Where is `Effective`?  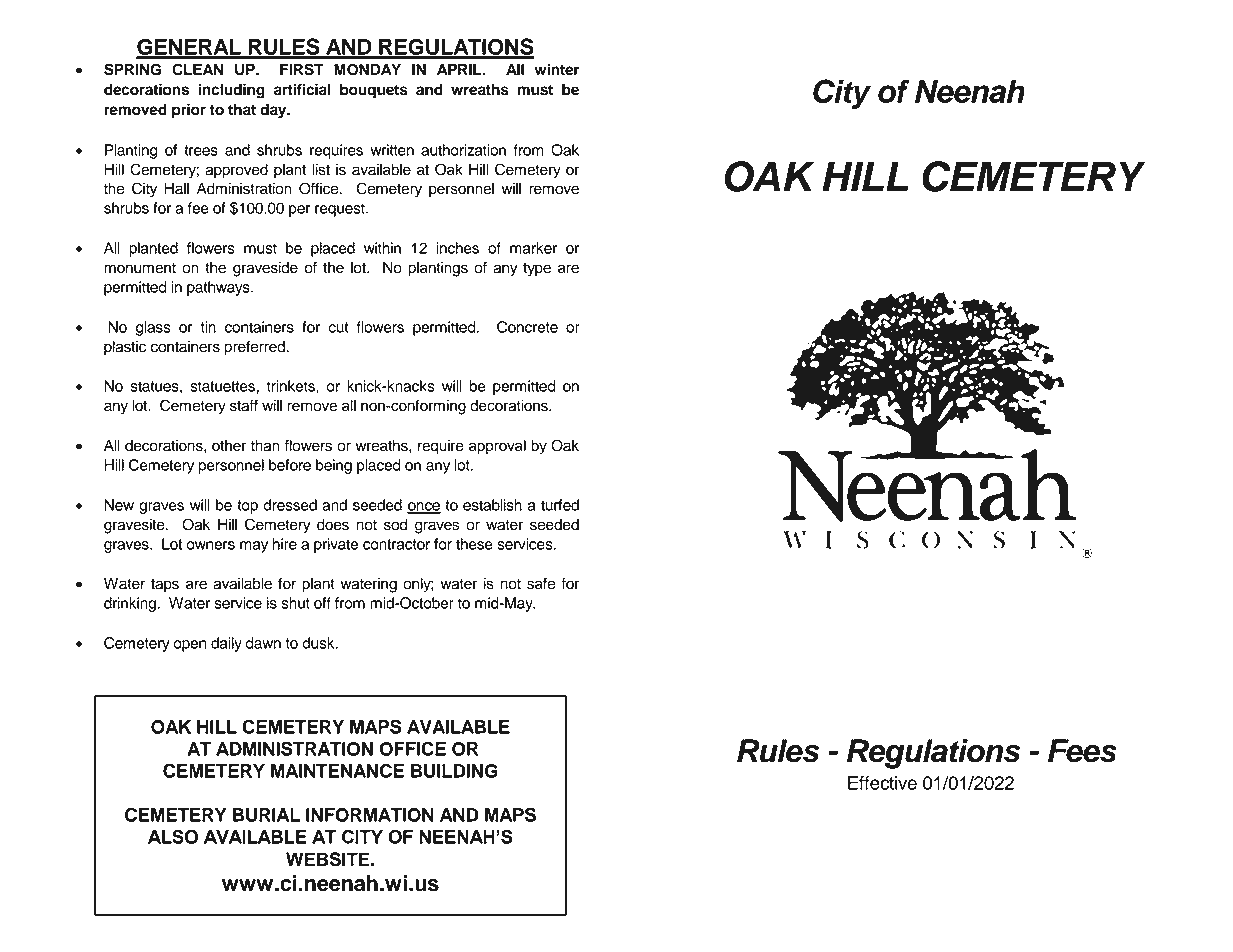
Effective is located at coordinates (882, 783).
